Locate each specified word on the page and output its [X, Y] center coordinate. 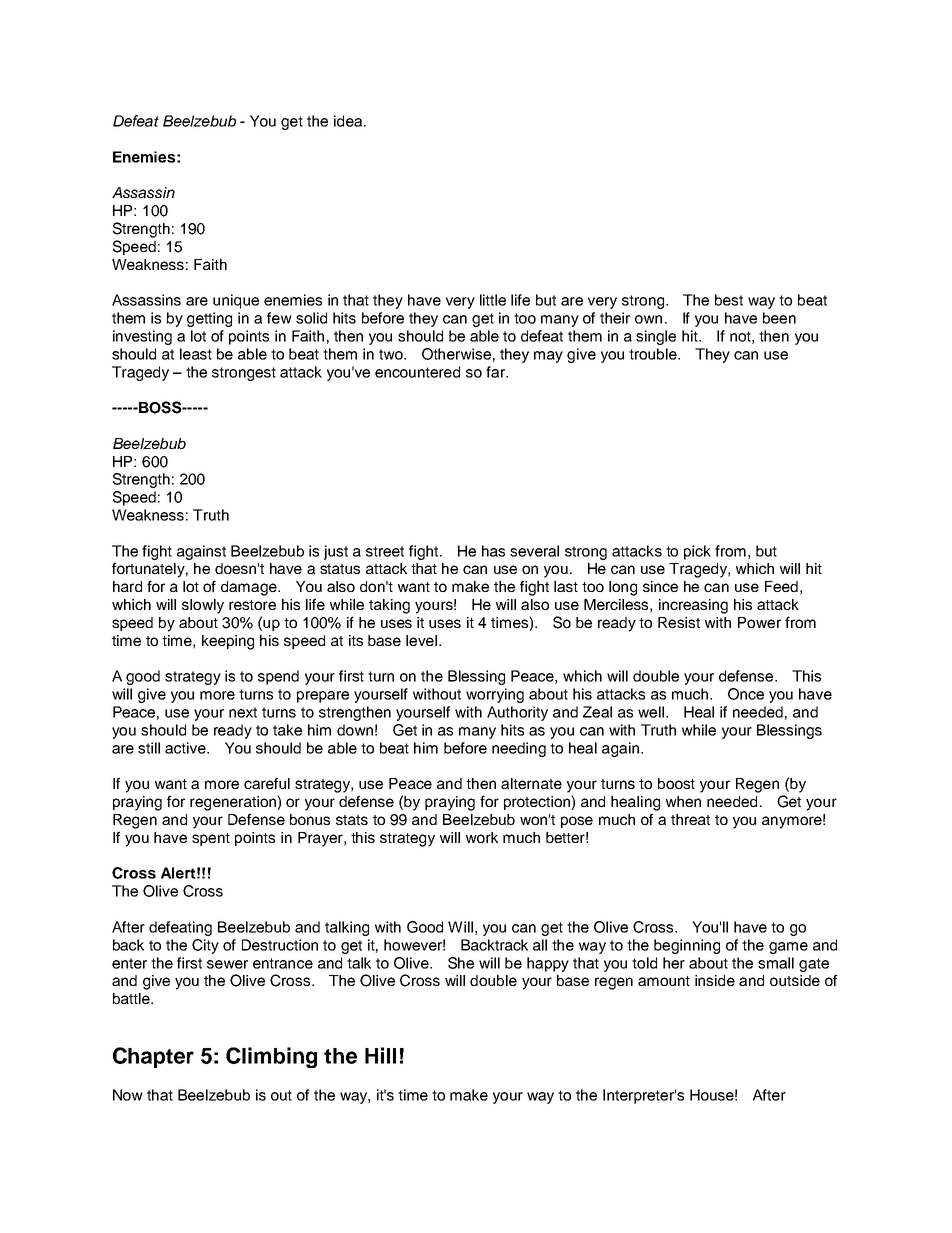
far [496, 372]
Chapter [153, 1057]
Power [759, 622]
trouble [654, 354]
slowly [203, 606]
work [482, 837]
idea [349, 121]
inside [715, 980]
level [421, 640]
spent [211, 839]
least [196, 354]
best [729, 300]
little [493, 300]
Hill [380, 1055]
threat [690, 819]
